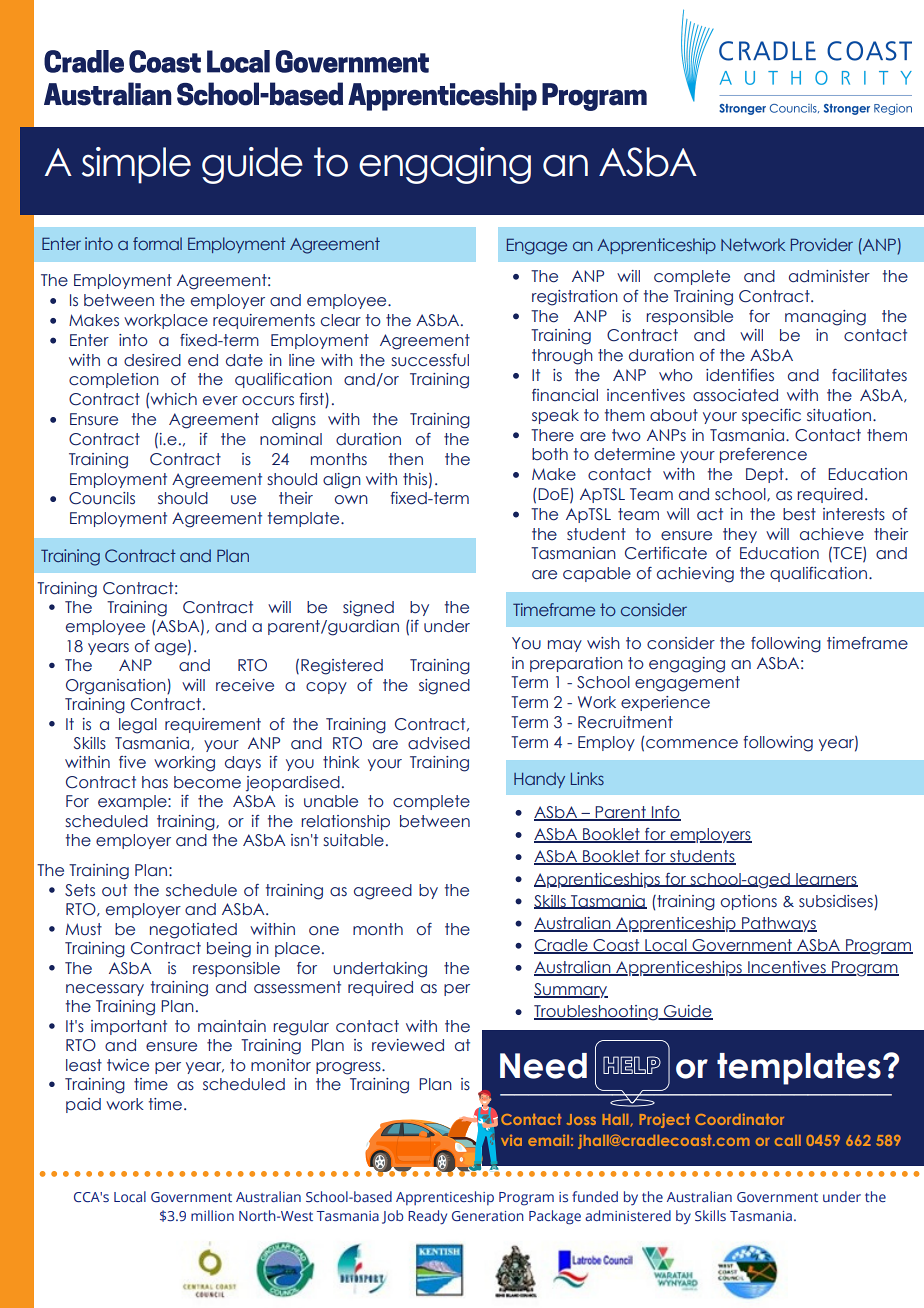  I want to click on Generation, so click(488, 1216).
